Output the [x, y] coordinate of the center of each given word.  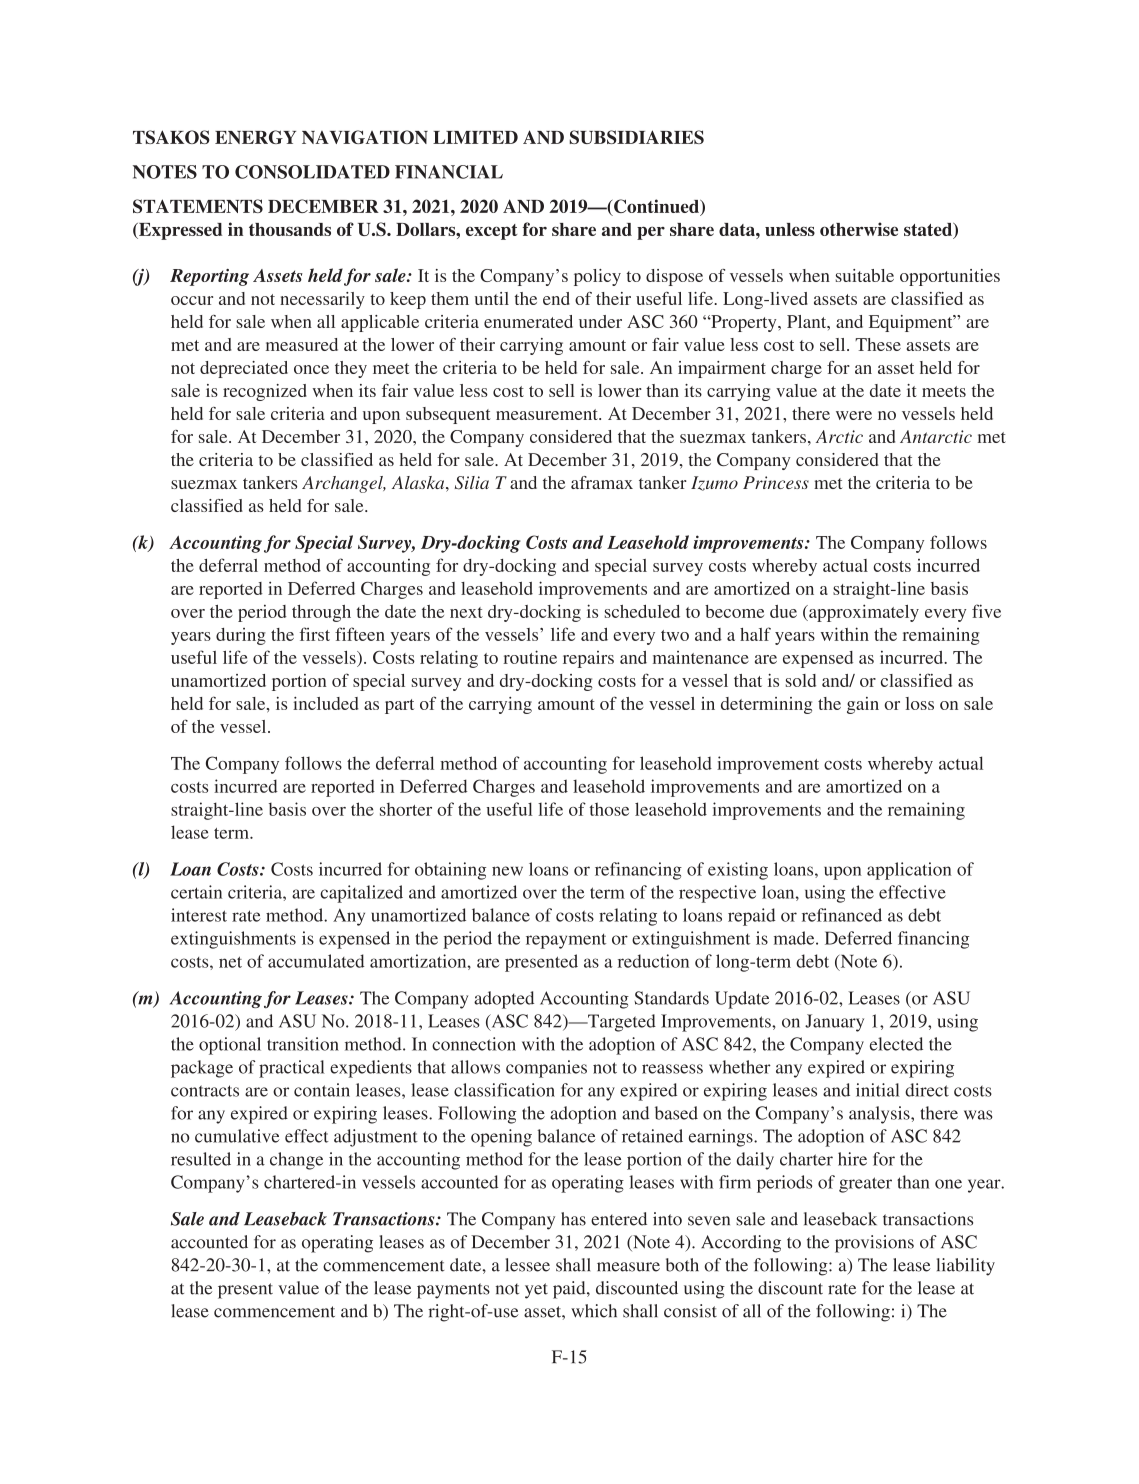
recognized [265, 392]
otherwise [859, 229]
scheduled [642, 611]
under [600, 321]
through [321, 613]
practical [292, 1069]
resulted [201, 1159]
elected [896, 1044]
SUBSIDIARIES [637, 137]
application [909, 871]
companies [546, 1069]
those [609, 809]
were [854, 415]
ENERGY [255, 137]
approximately [863, 613]
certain [196, 892]
